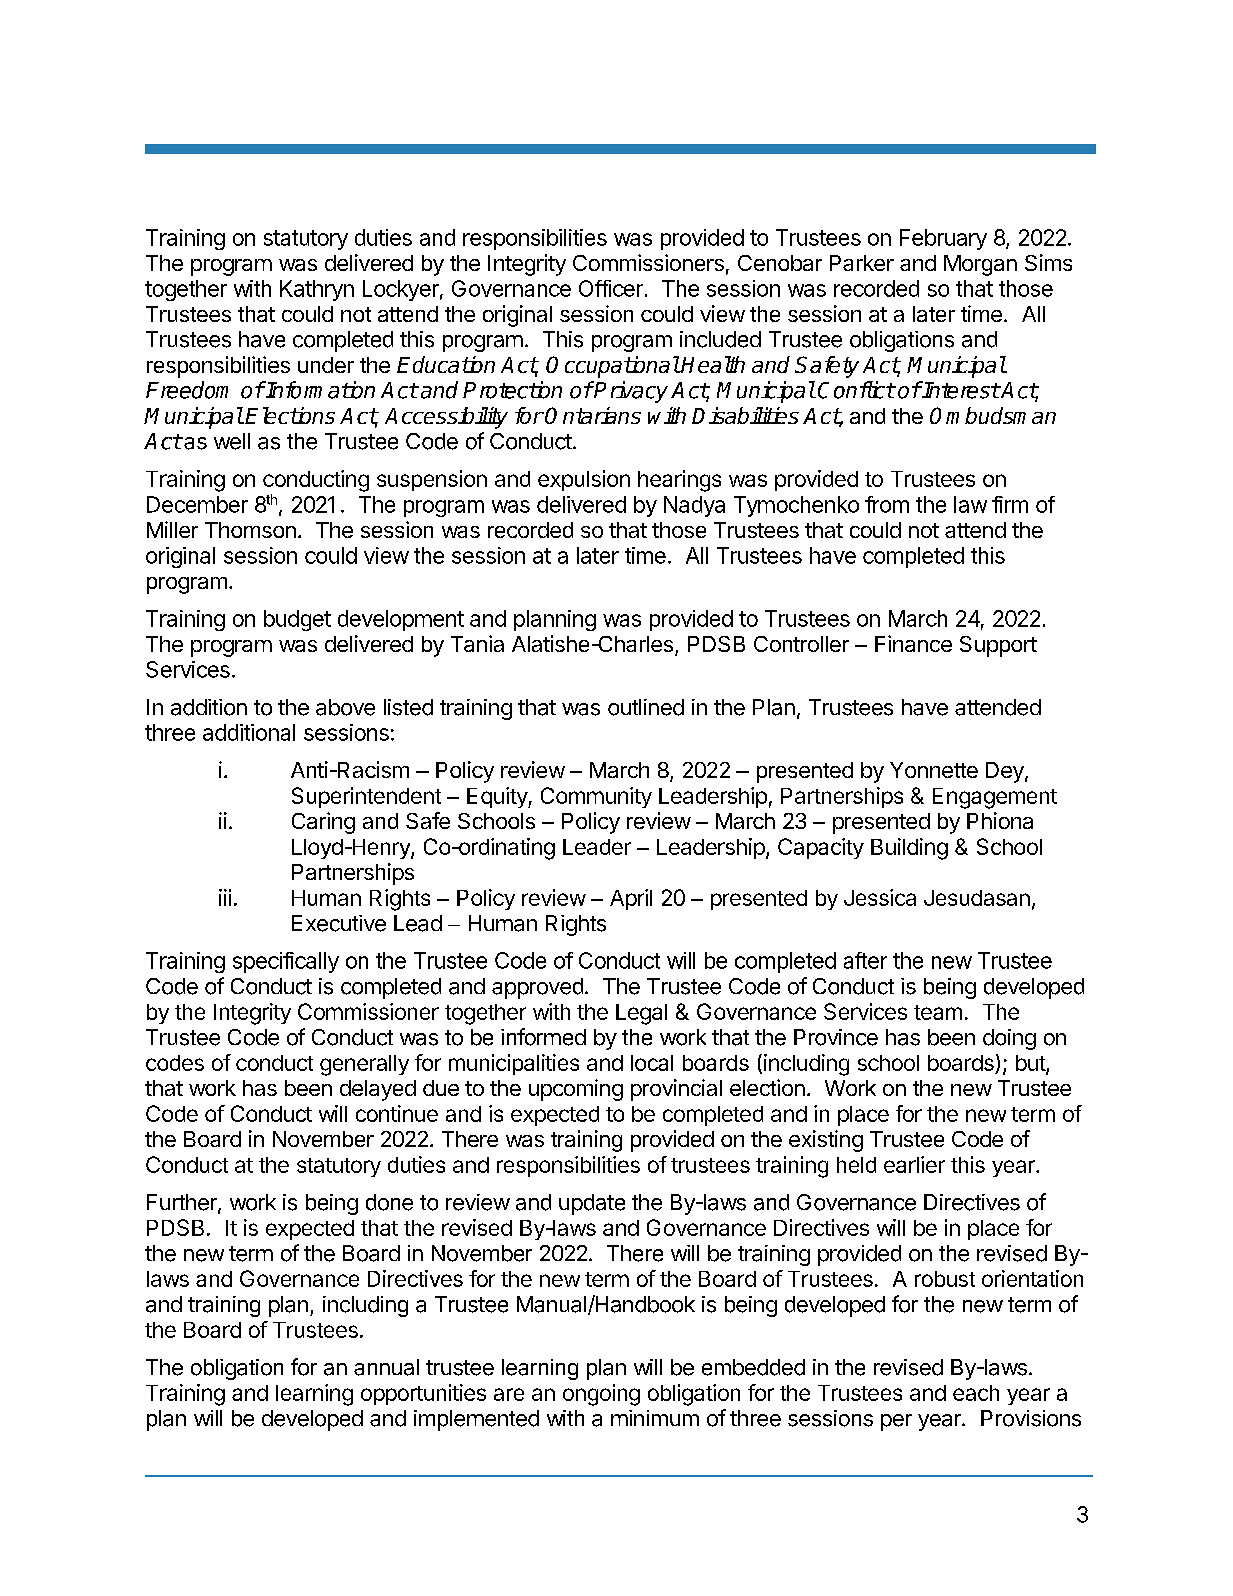 The image size is (1233, 1596). Describe the element at coordinates (323, 823) in the document. I see `Caring` at that location.
